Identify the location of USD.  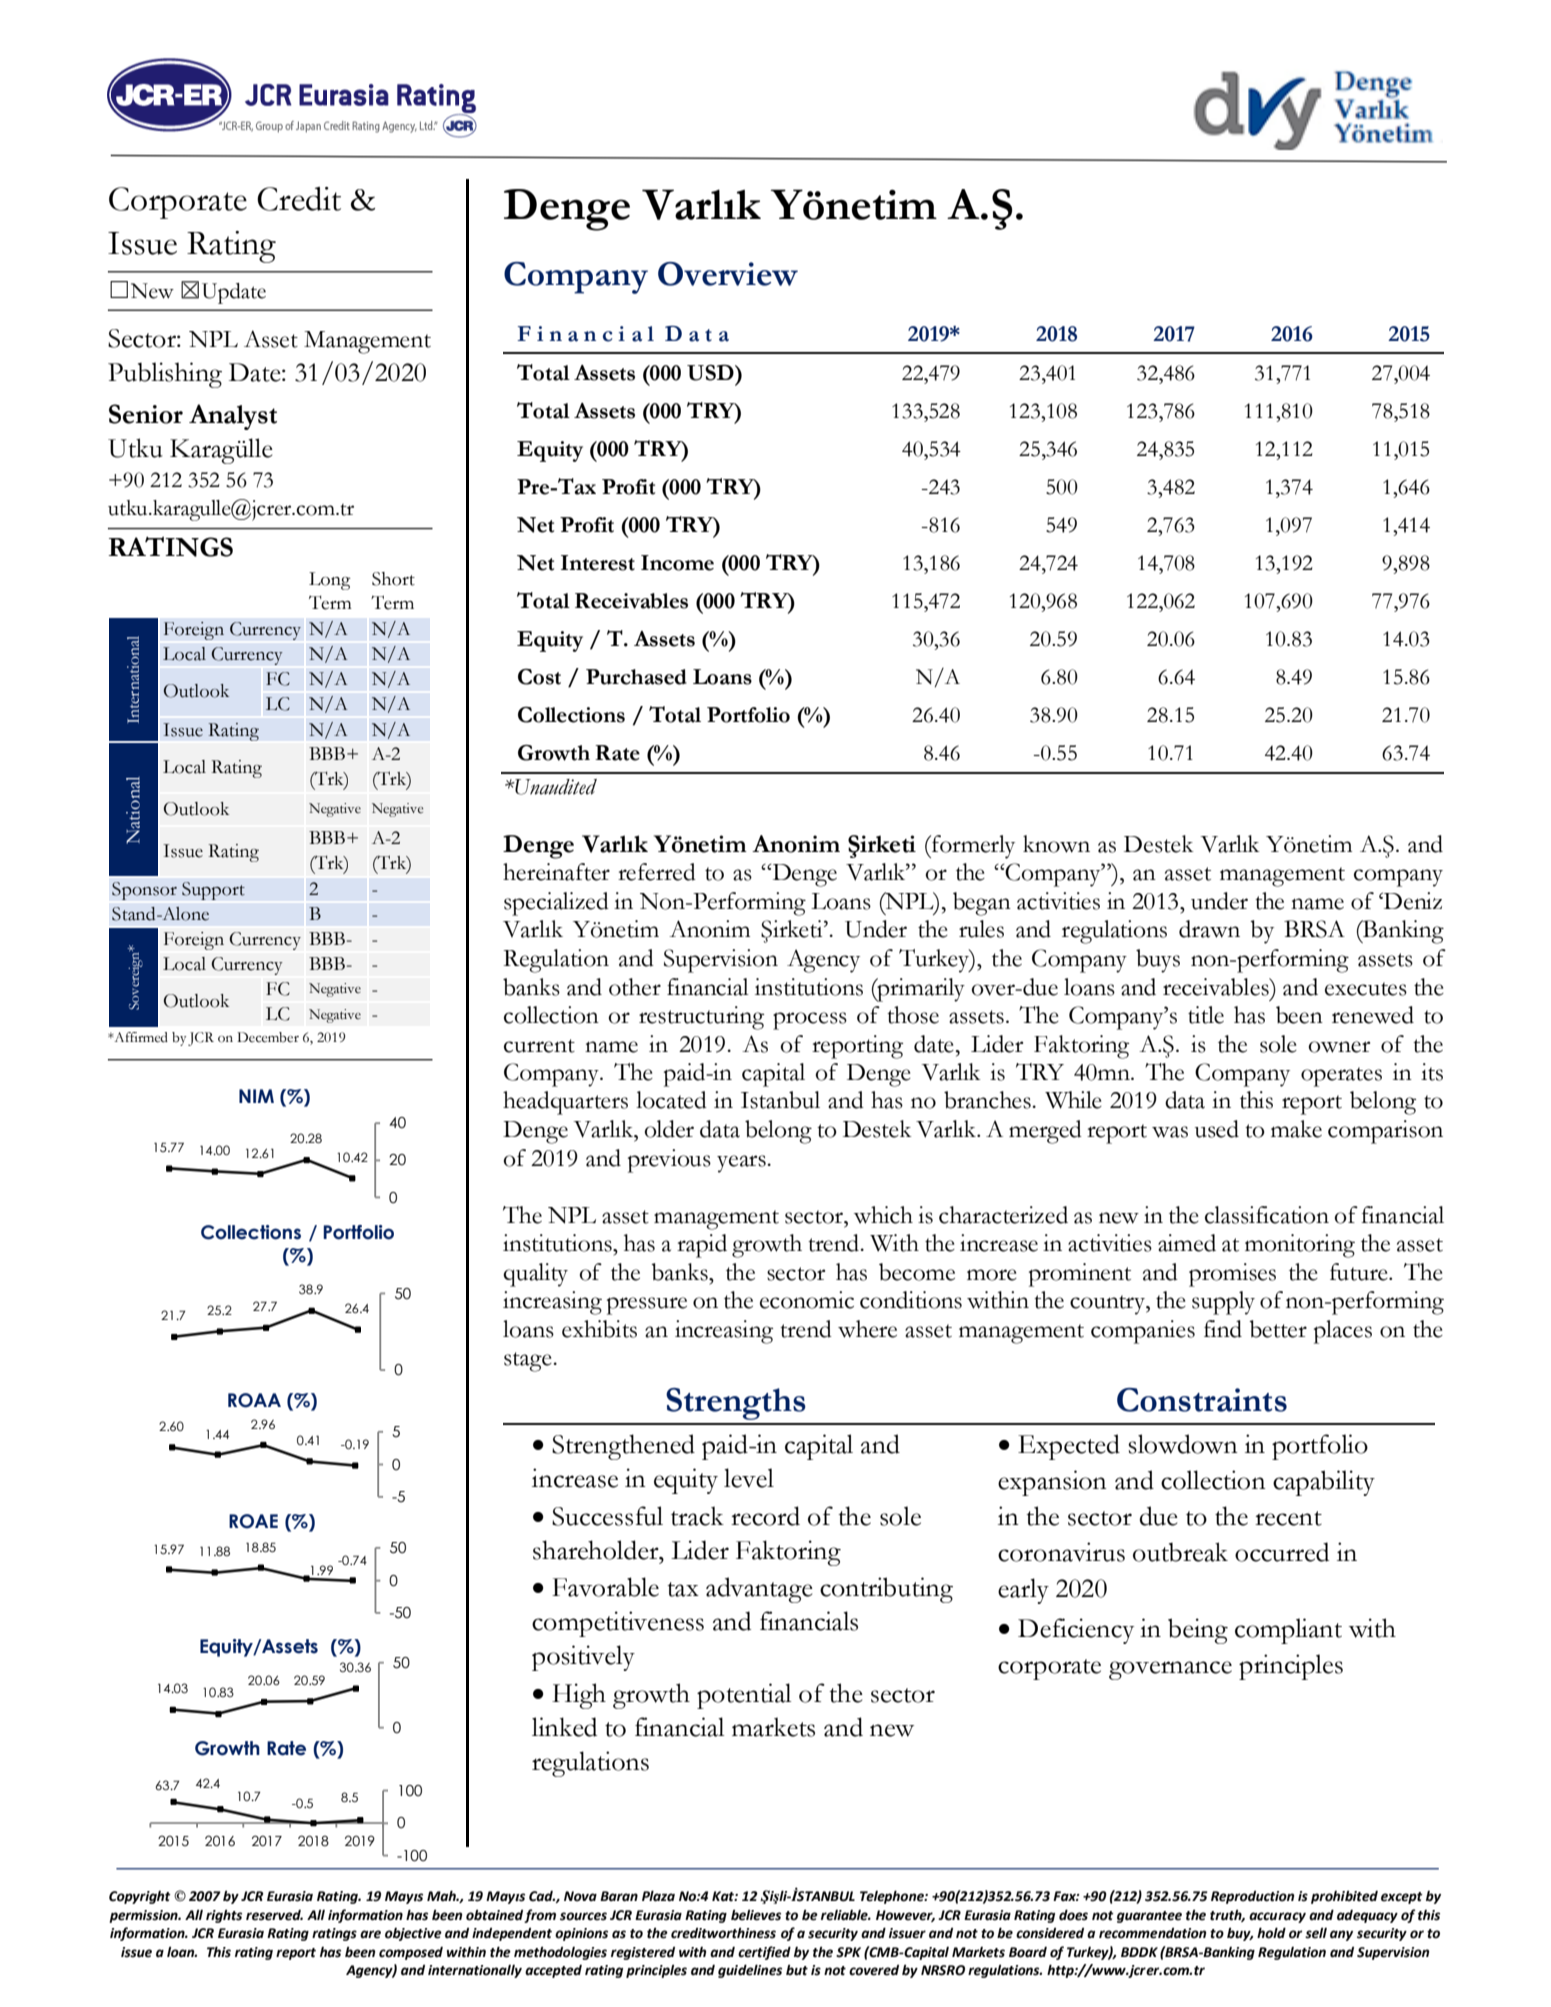
(711, 373).
